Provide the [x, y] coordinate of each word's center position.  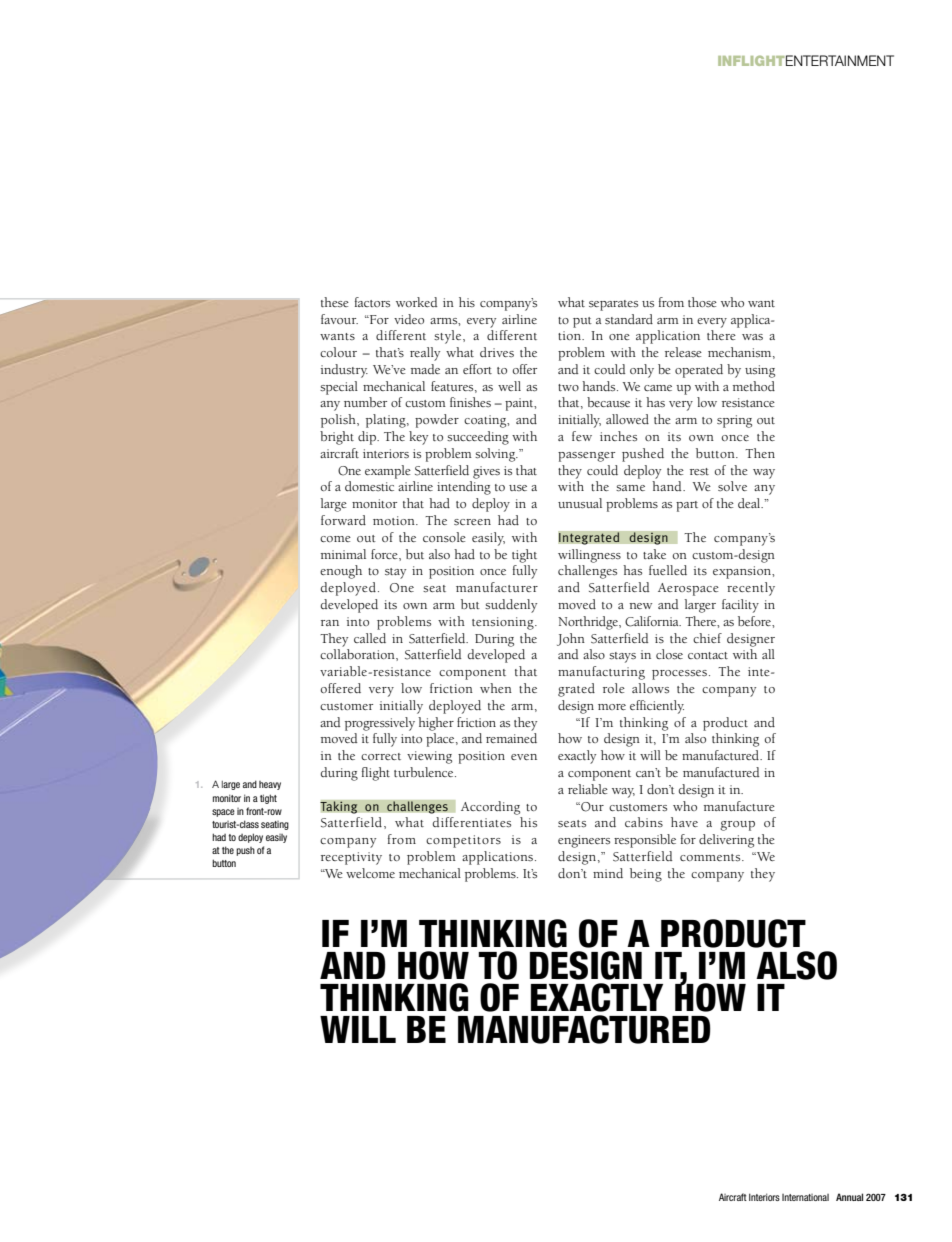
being [646, 875]
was [752, 337]
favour [339, 319]
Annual [849, 1197]
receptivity [351, 858]
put [582, 322]
